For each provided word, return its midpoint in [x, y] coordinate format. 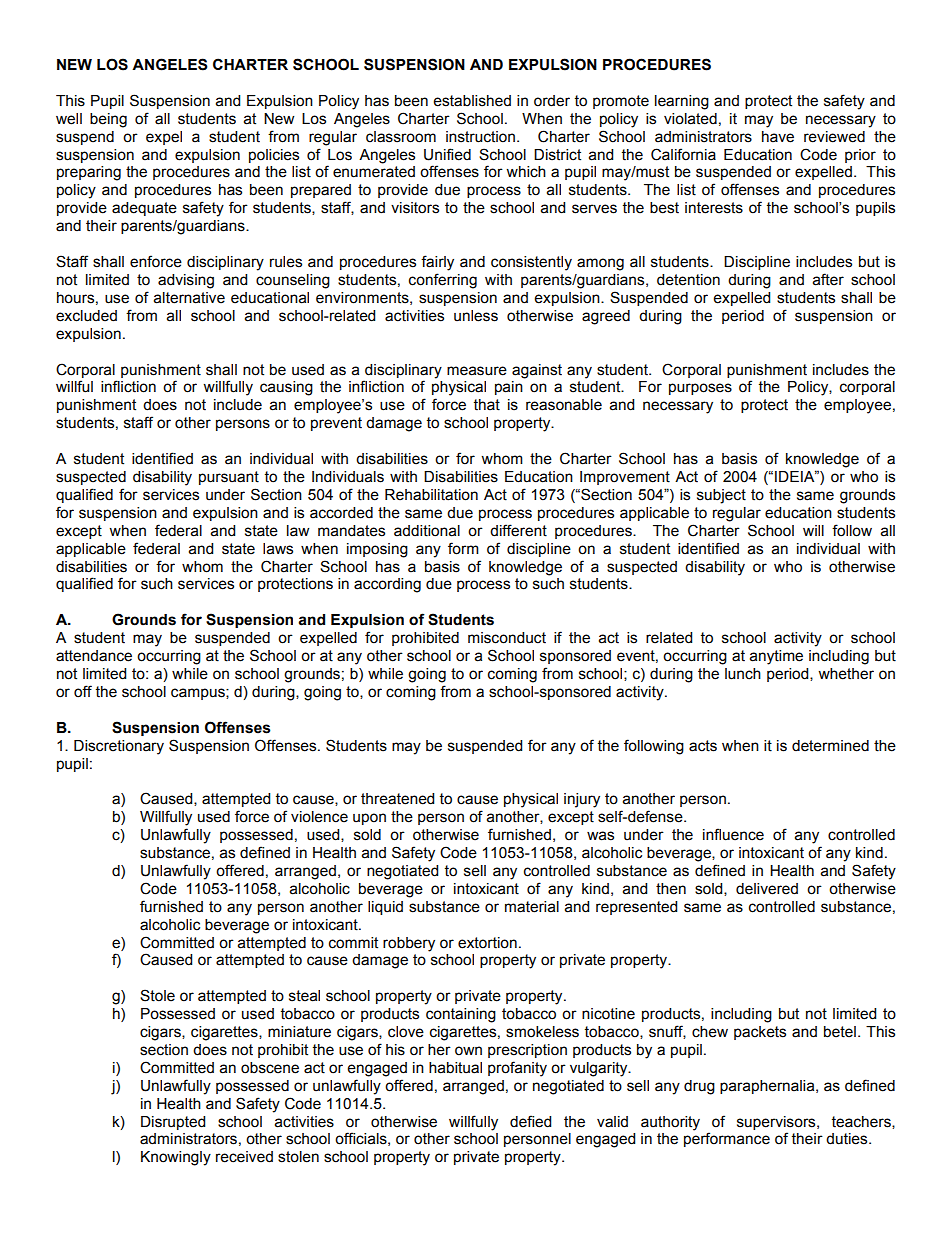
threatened [397, 799]
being [108, 120]
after [828, 279]
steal [304, 996]
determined [830, 746]
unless [476, 316]
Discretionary [119, 747]
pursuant [229, 478]
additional [427, 531]
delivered [767, 889]
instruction [482, 137]
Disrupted [173, 1123]
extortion [487, 943]
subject [721, 496]
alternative [189, 298]
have [778, 137]
